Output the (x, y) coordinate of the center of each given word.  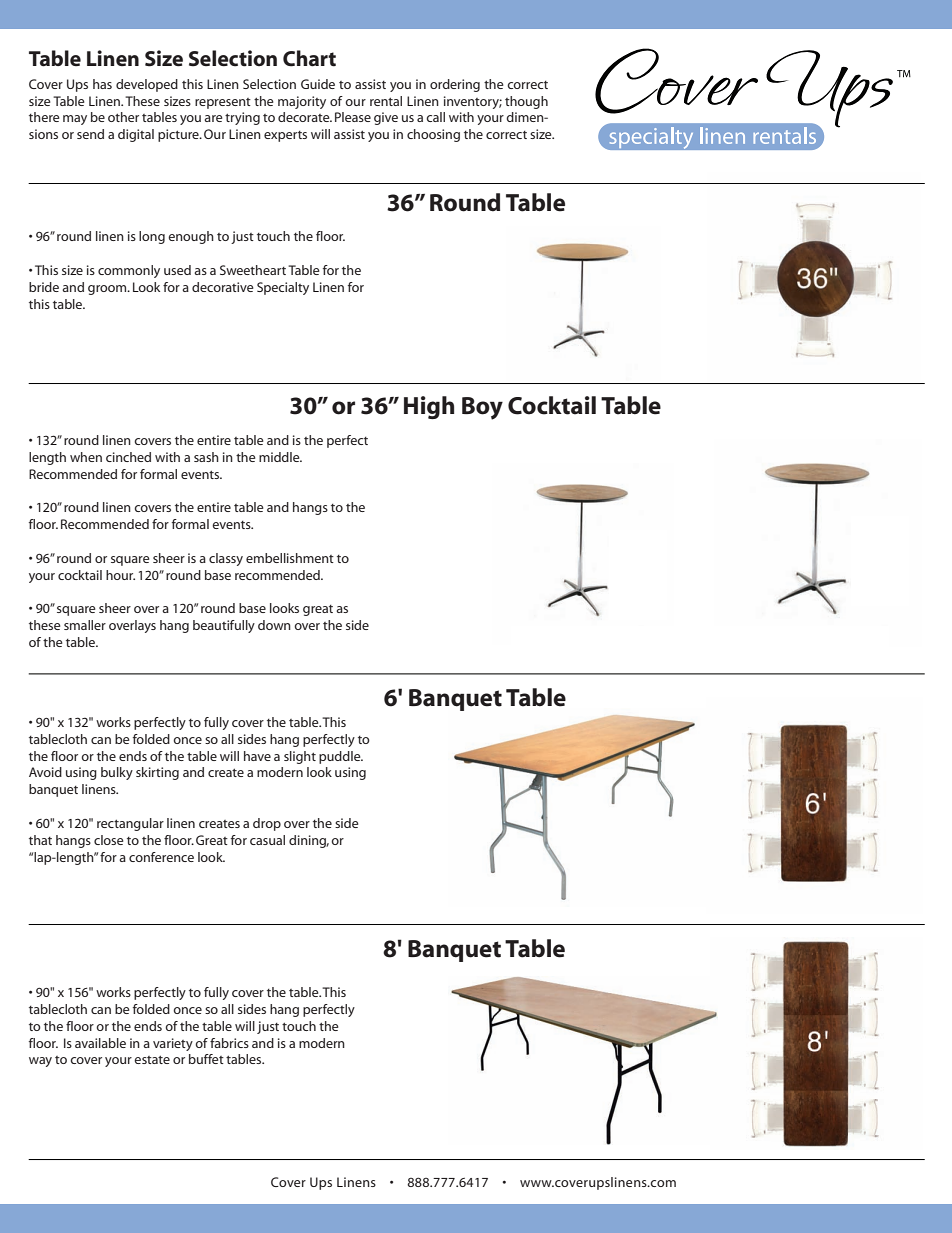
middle (280, 457)
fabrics (229, 1043)
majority (302, 102)
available (100, 1043)
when (86, 457)
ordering (455, 85)
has (102, 84)
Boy (482, 408)
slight (300, 757)
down (274, 625)
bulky (117, 773)
